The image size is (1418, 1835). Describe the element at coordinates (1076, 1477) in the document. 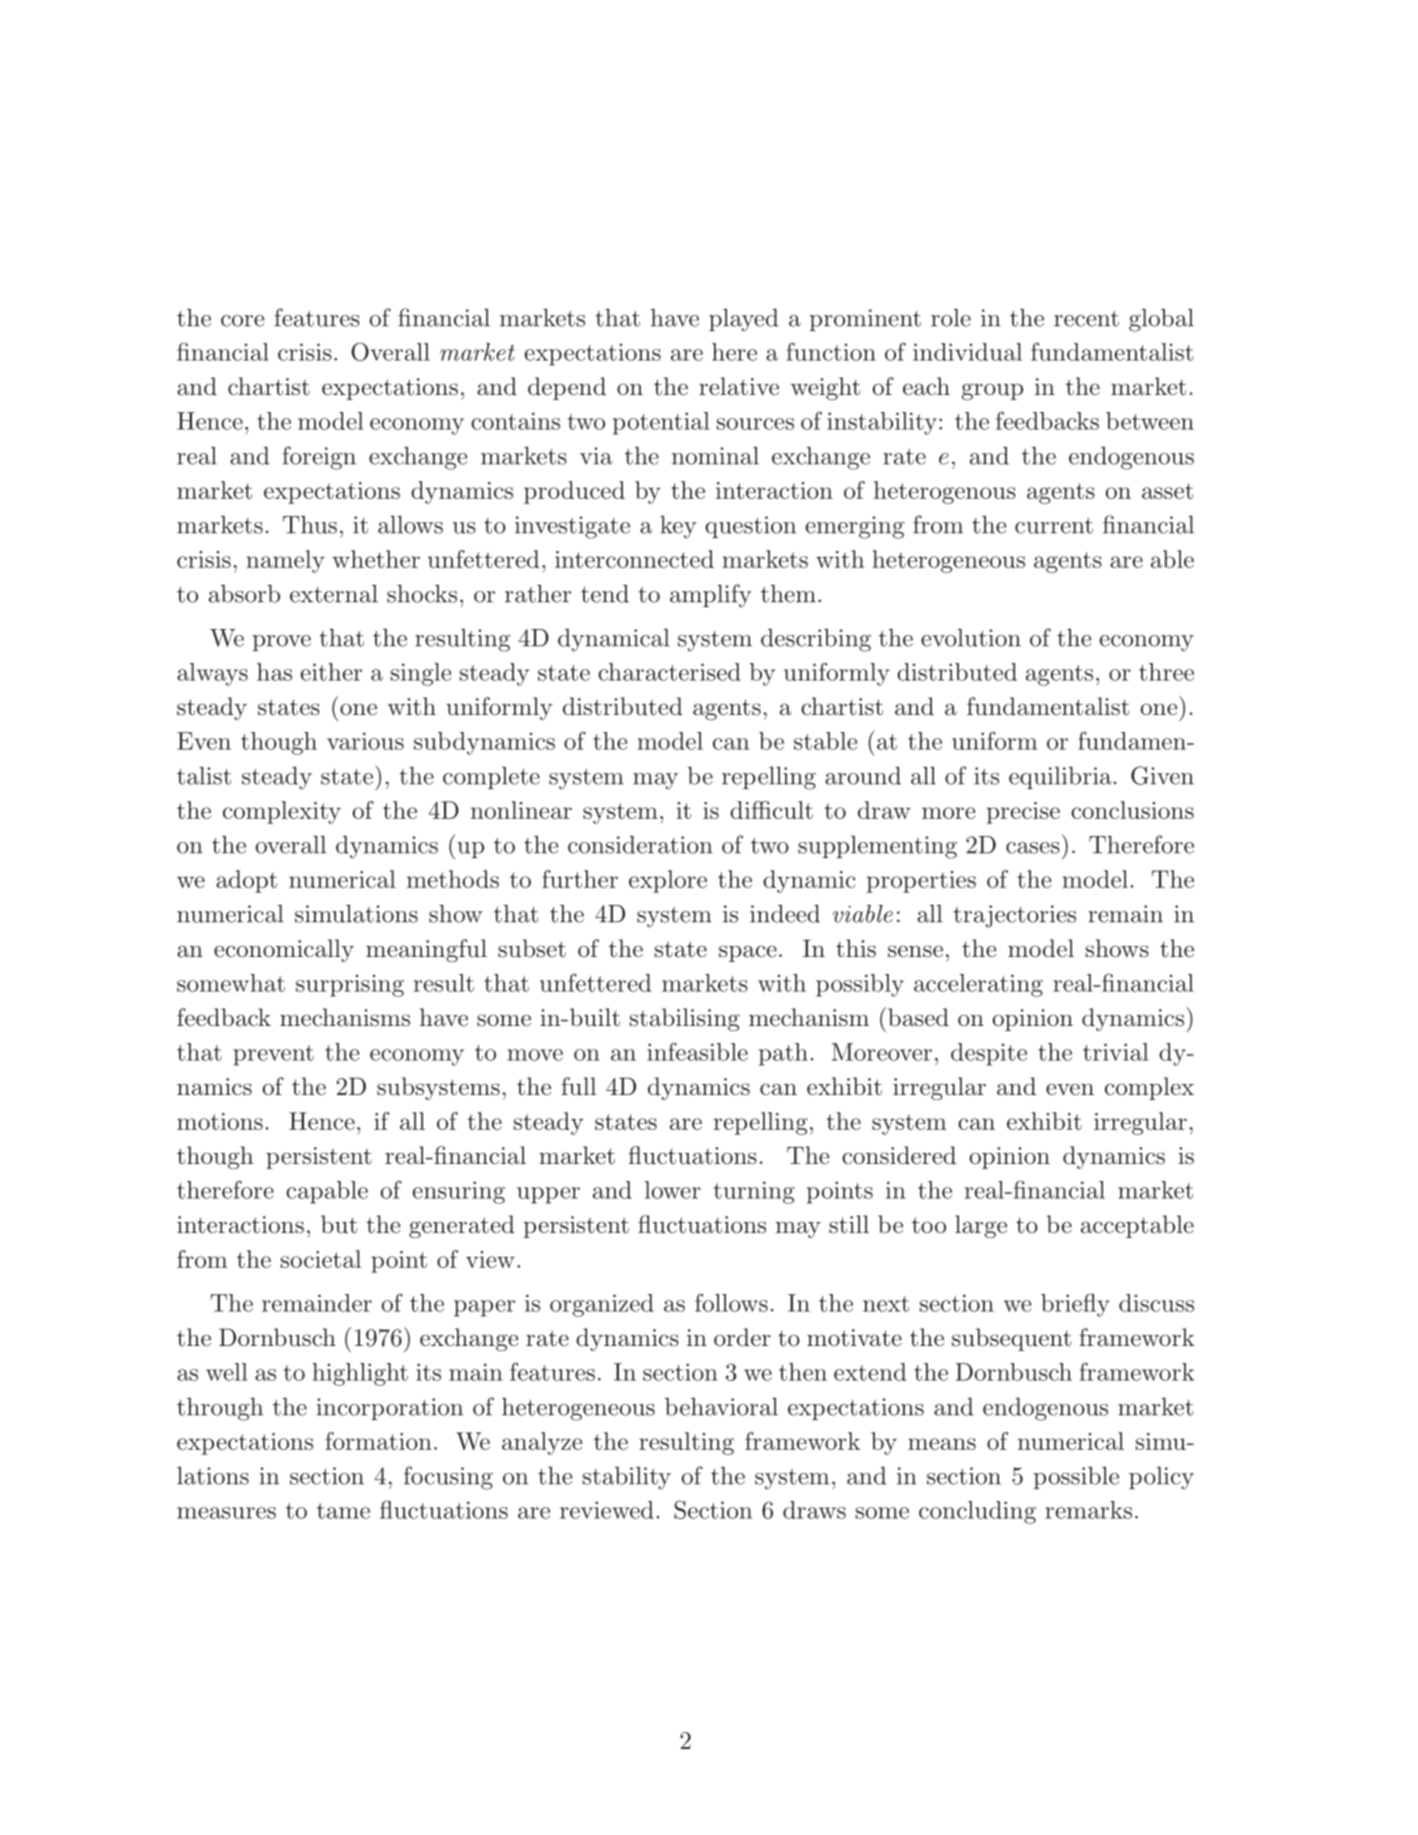

I see `possible` at that location.
